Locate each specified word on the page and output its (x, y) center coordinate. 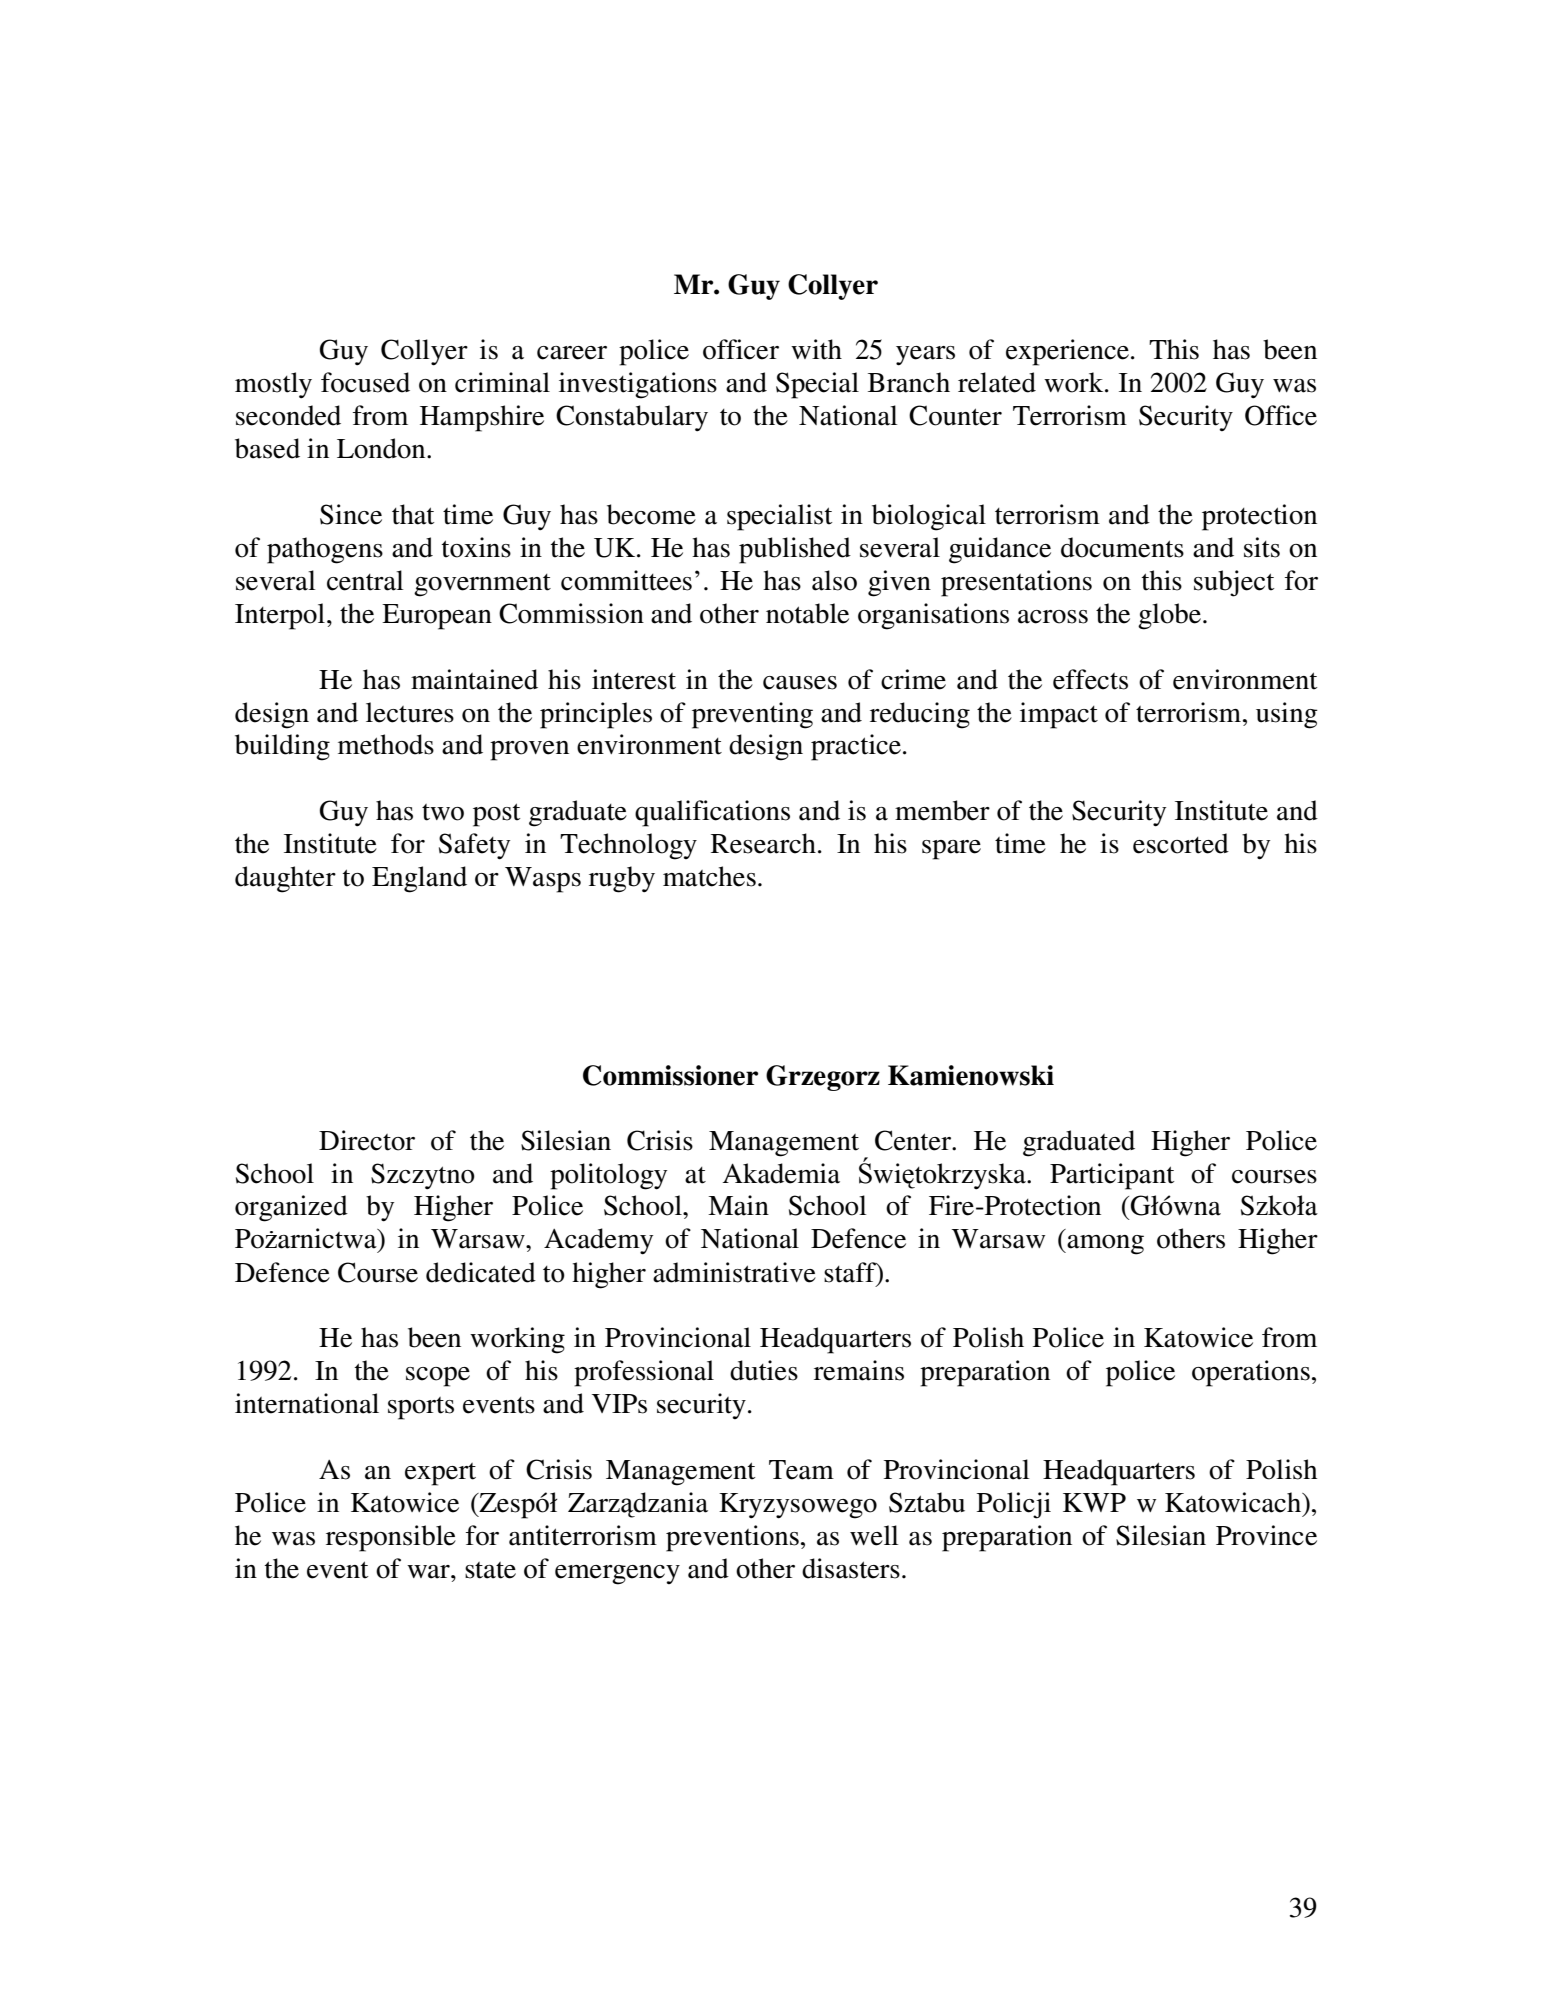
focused (365, 382)
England (419, 879)
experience (1067, 352)
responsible (391, 1538)
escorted (1181, 843)
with (816, 349)
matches (709, 876)
